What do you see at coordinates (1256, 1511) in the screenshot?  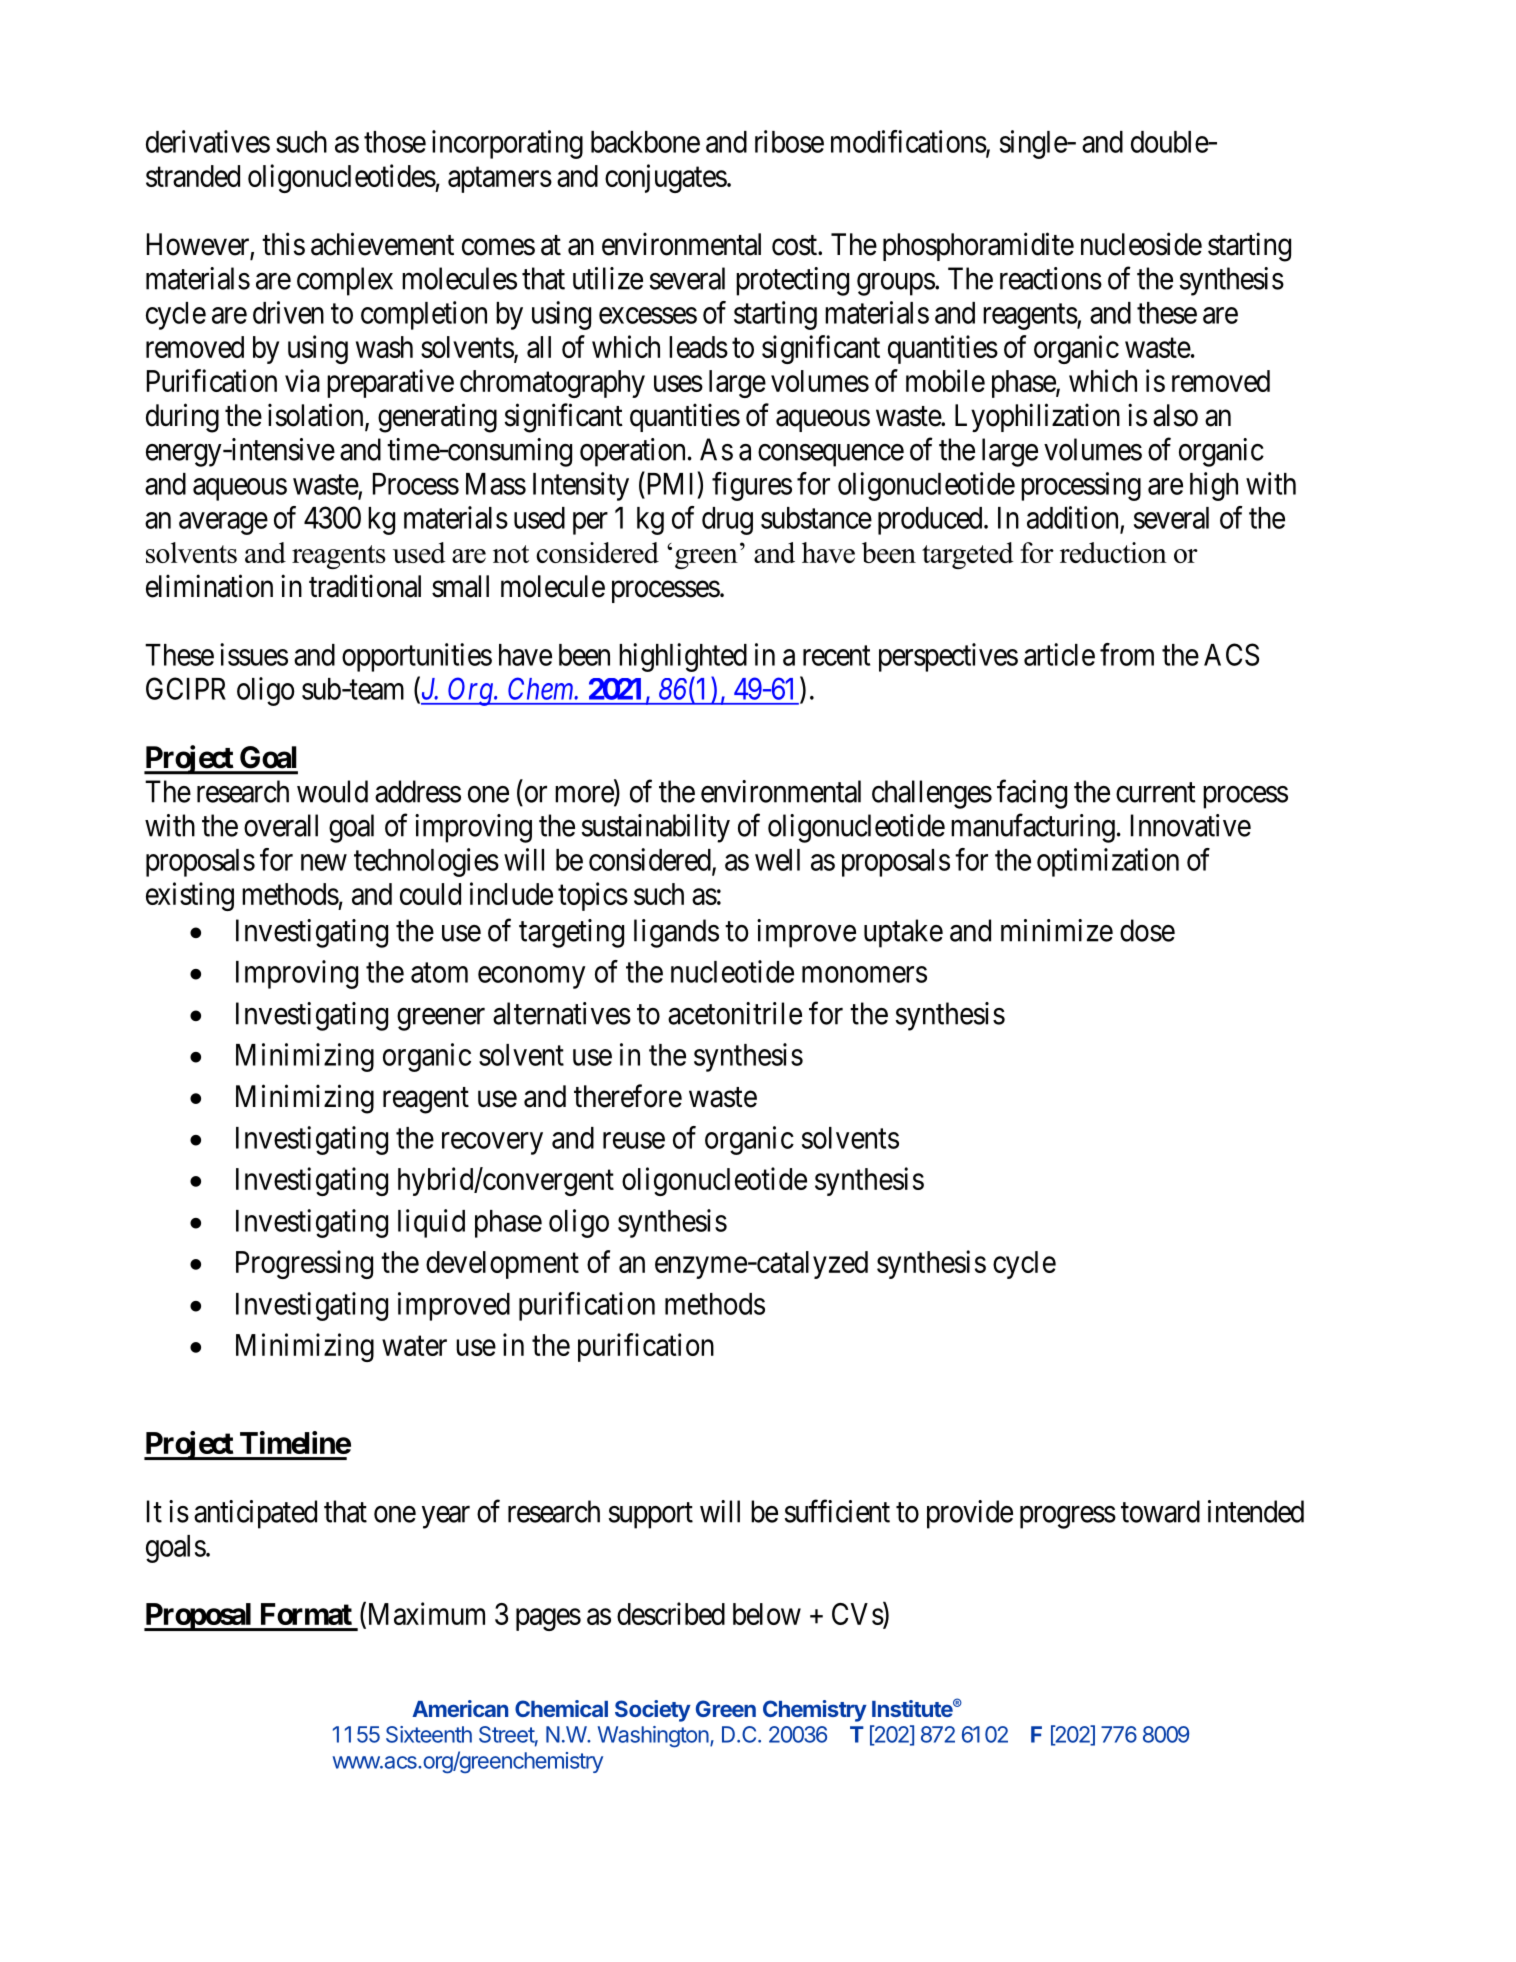 I see `intended` at bounding box center [1256, 1511].
